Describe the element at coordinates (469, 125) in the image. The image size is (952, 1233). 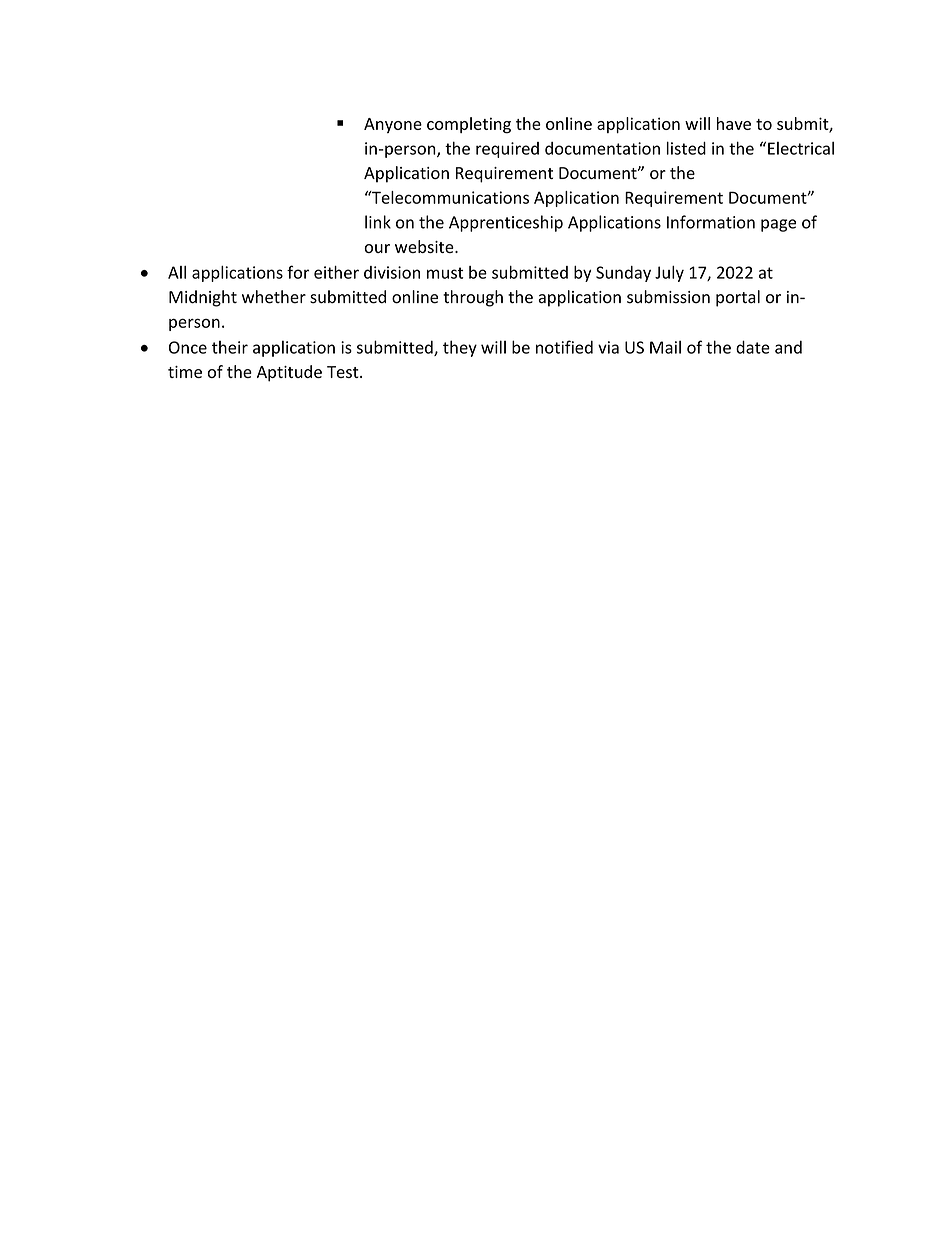
I see `completing` at that location.
